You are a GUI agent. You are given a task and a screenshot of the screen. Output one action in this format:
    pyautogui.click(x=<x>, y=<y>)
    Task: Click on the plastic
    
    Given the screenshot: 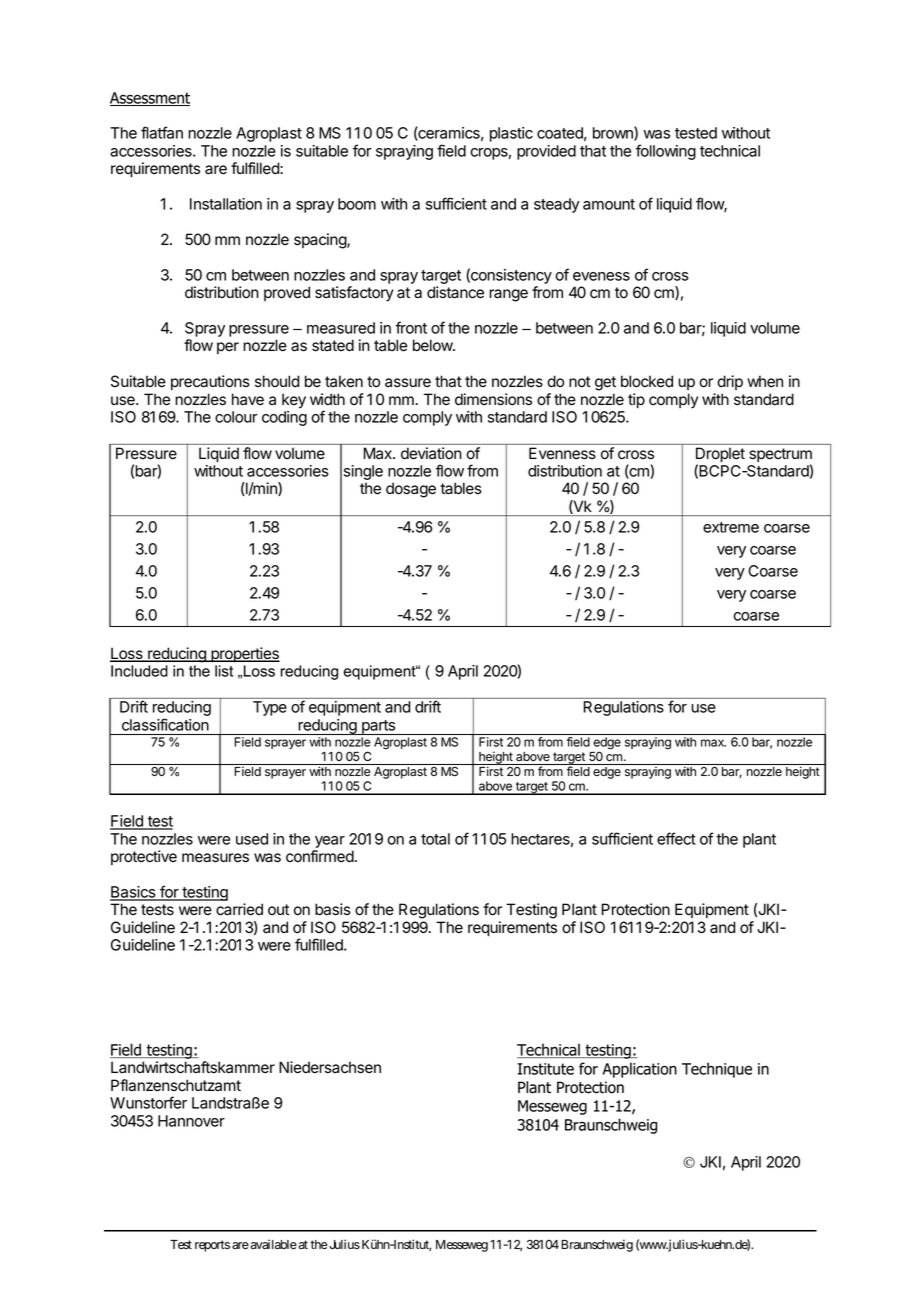 What is the action you would take?
    pyautogui.click(x=511, y=134)
